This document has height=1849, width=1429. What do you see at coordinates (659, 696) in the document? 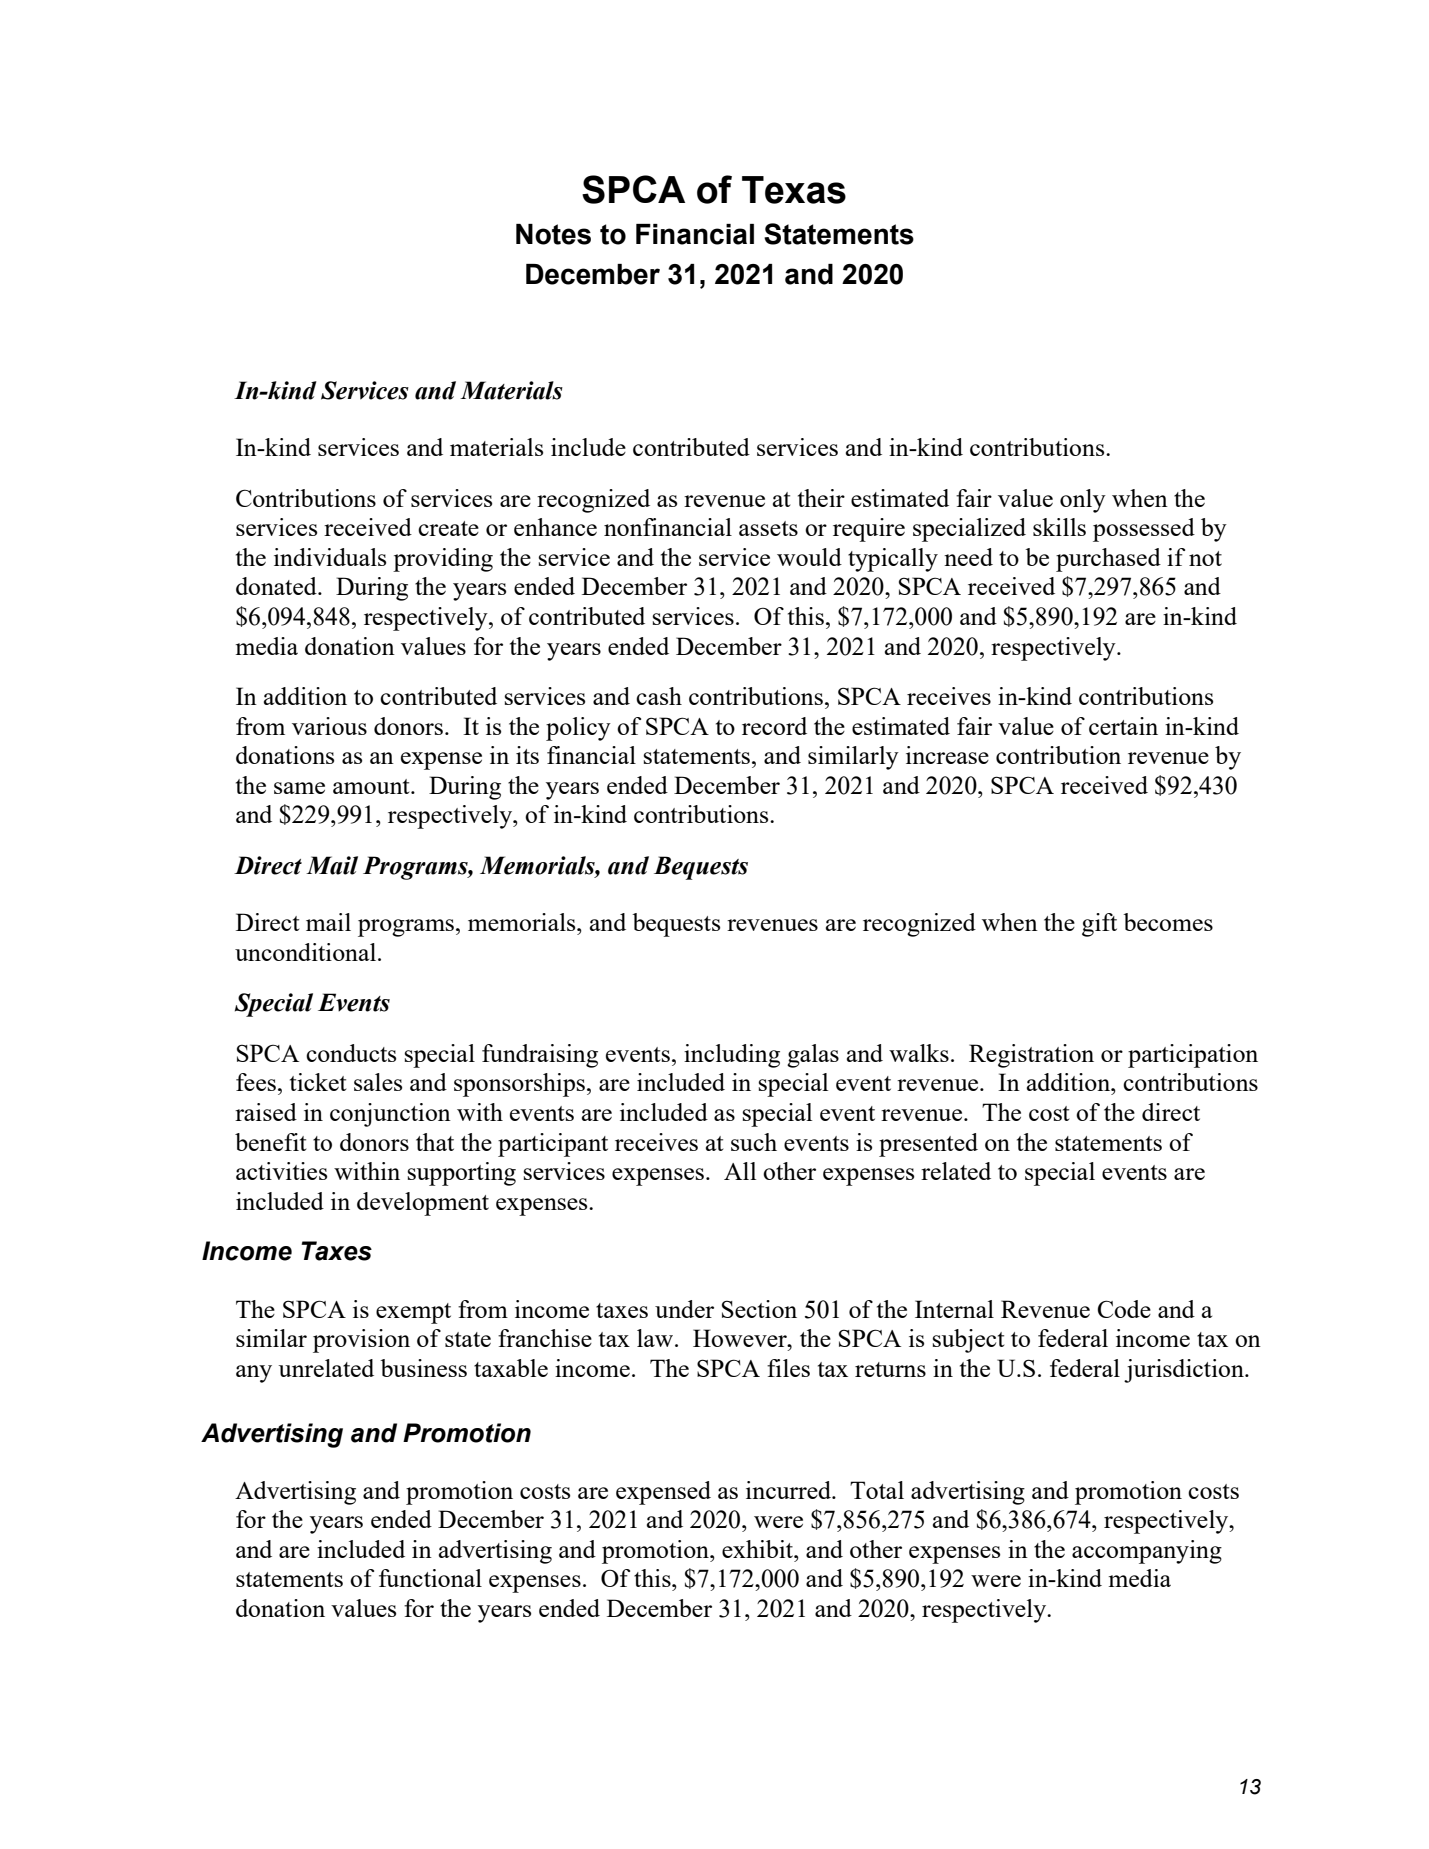
I see `cash` at bounding box center [659, 696].
